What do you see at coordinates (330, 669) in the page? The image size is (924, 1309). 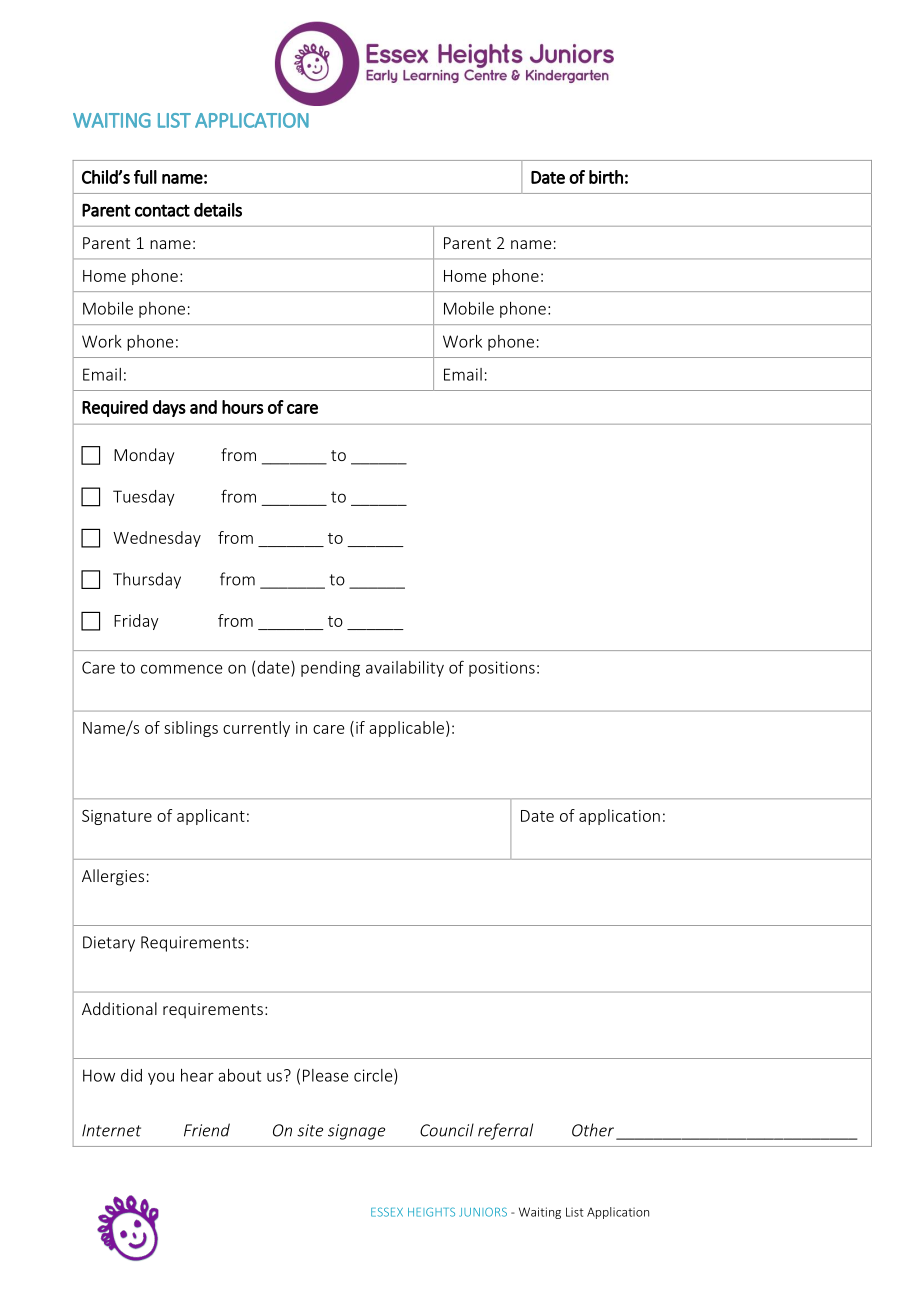 I see `pending` at bounding box center [330, 669].
